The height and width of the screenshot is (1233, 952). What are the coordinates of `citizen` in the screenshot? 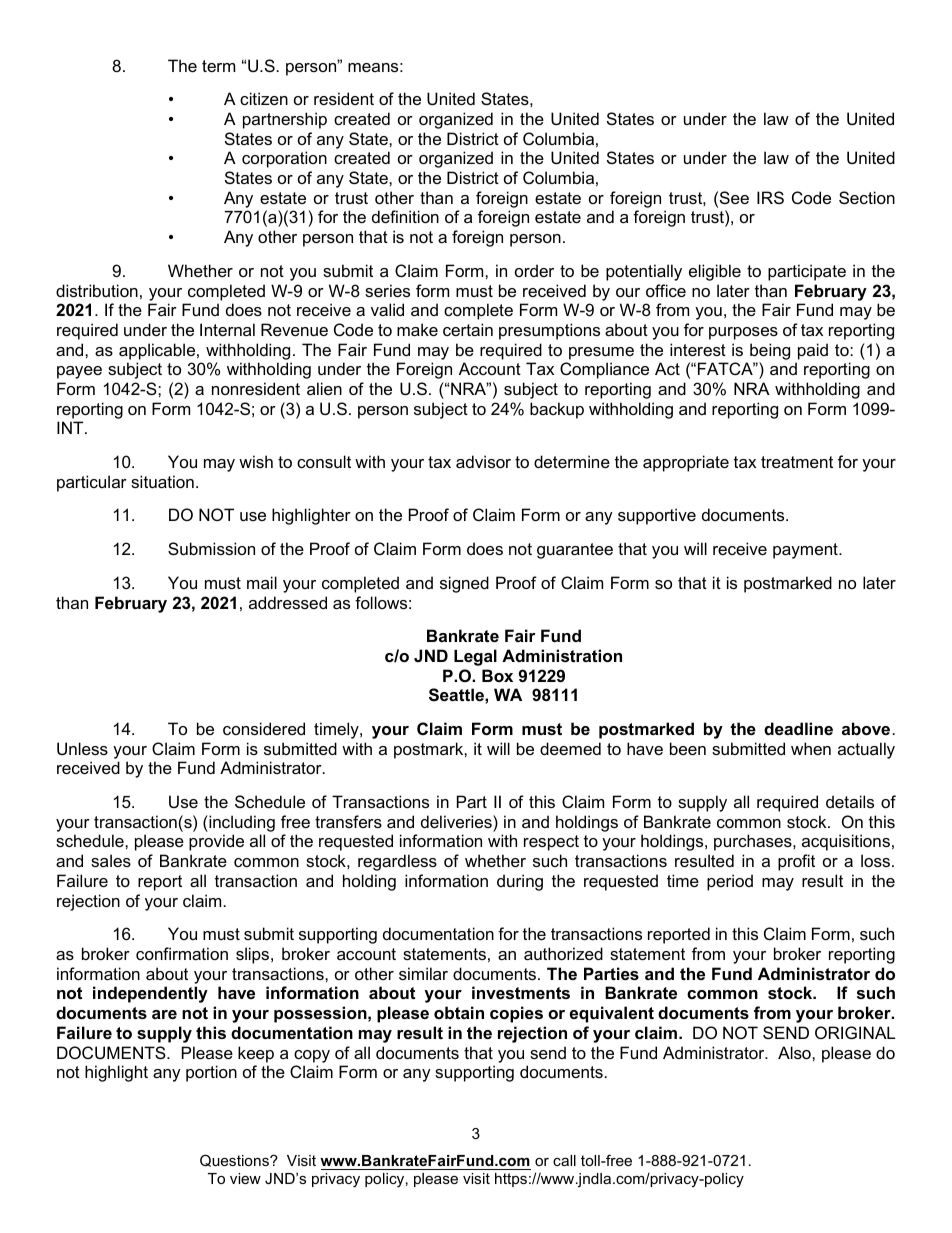 It's located at (264, 98).
